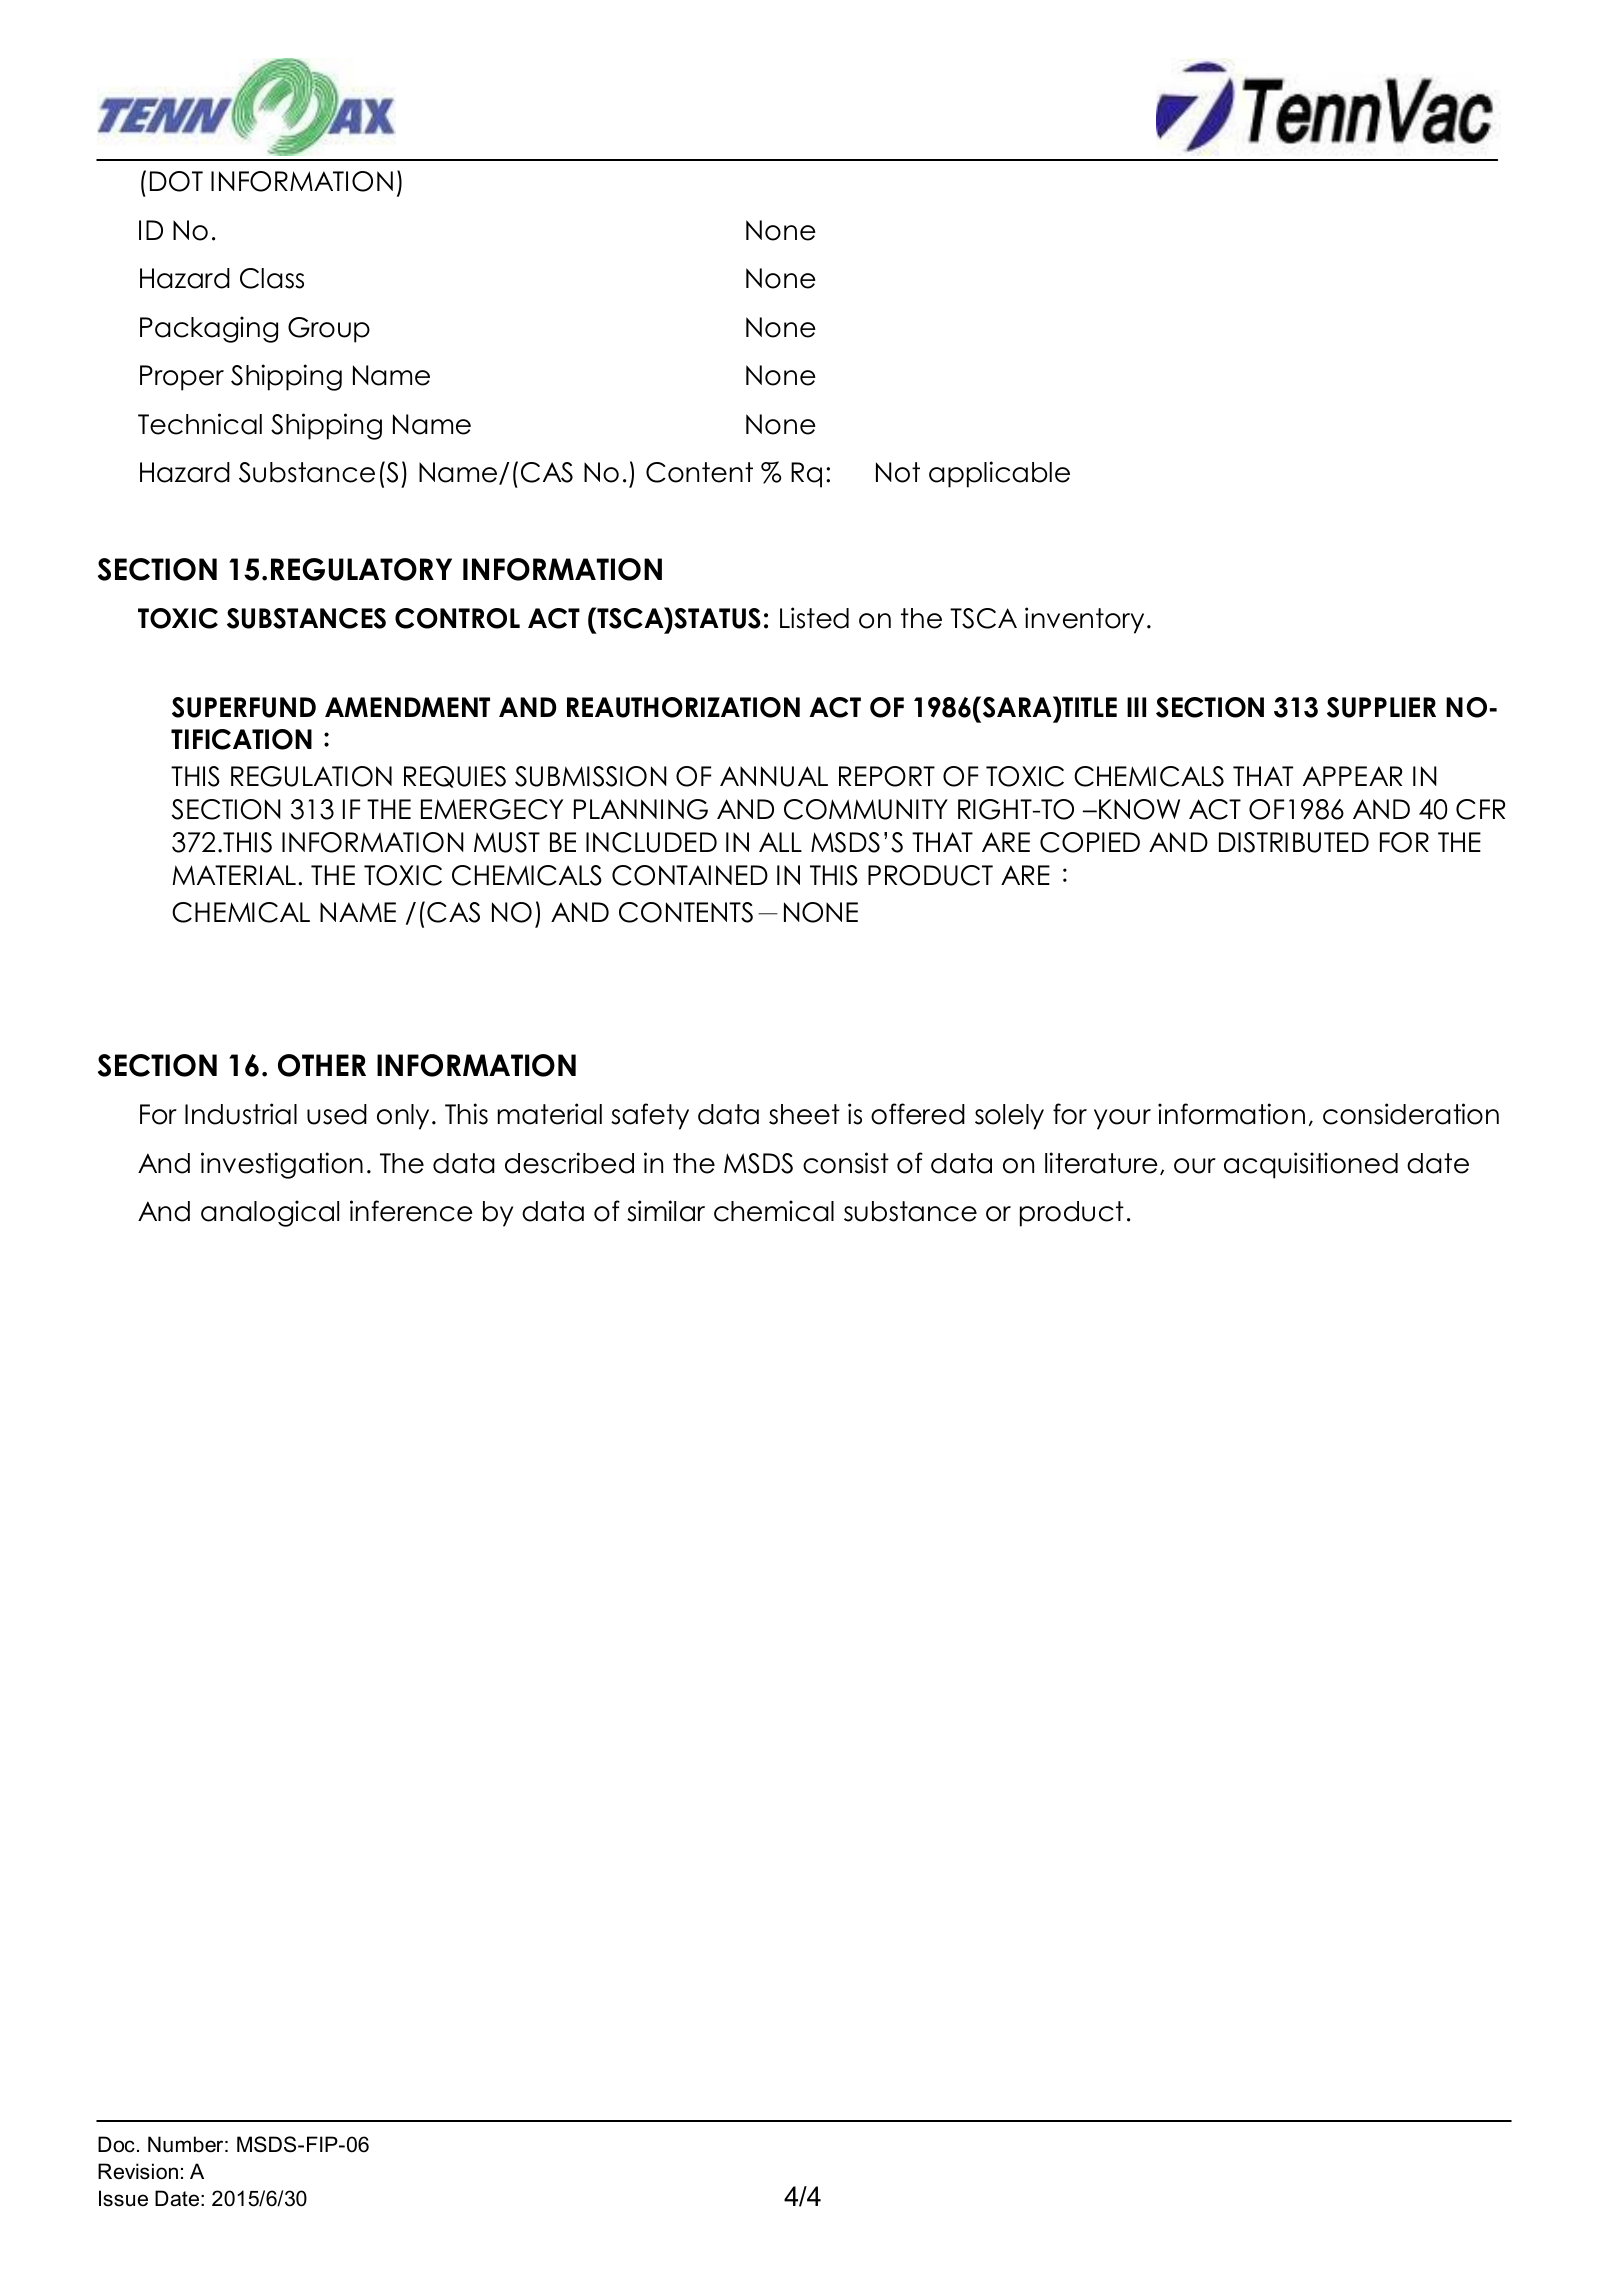  What do you see at coordinates (311, 776) in the screenshot?
I see `REGULATION` at bounding box center [311, 776].
